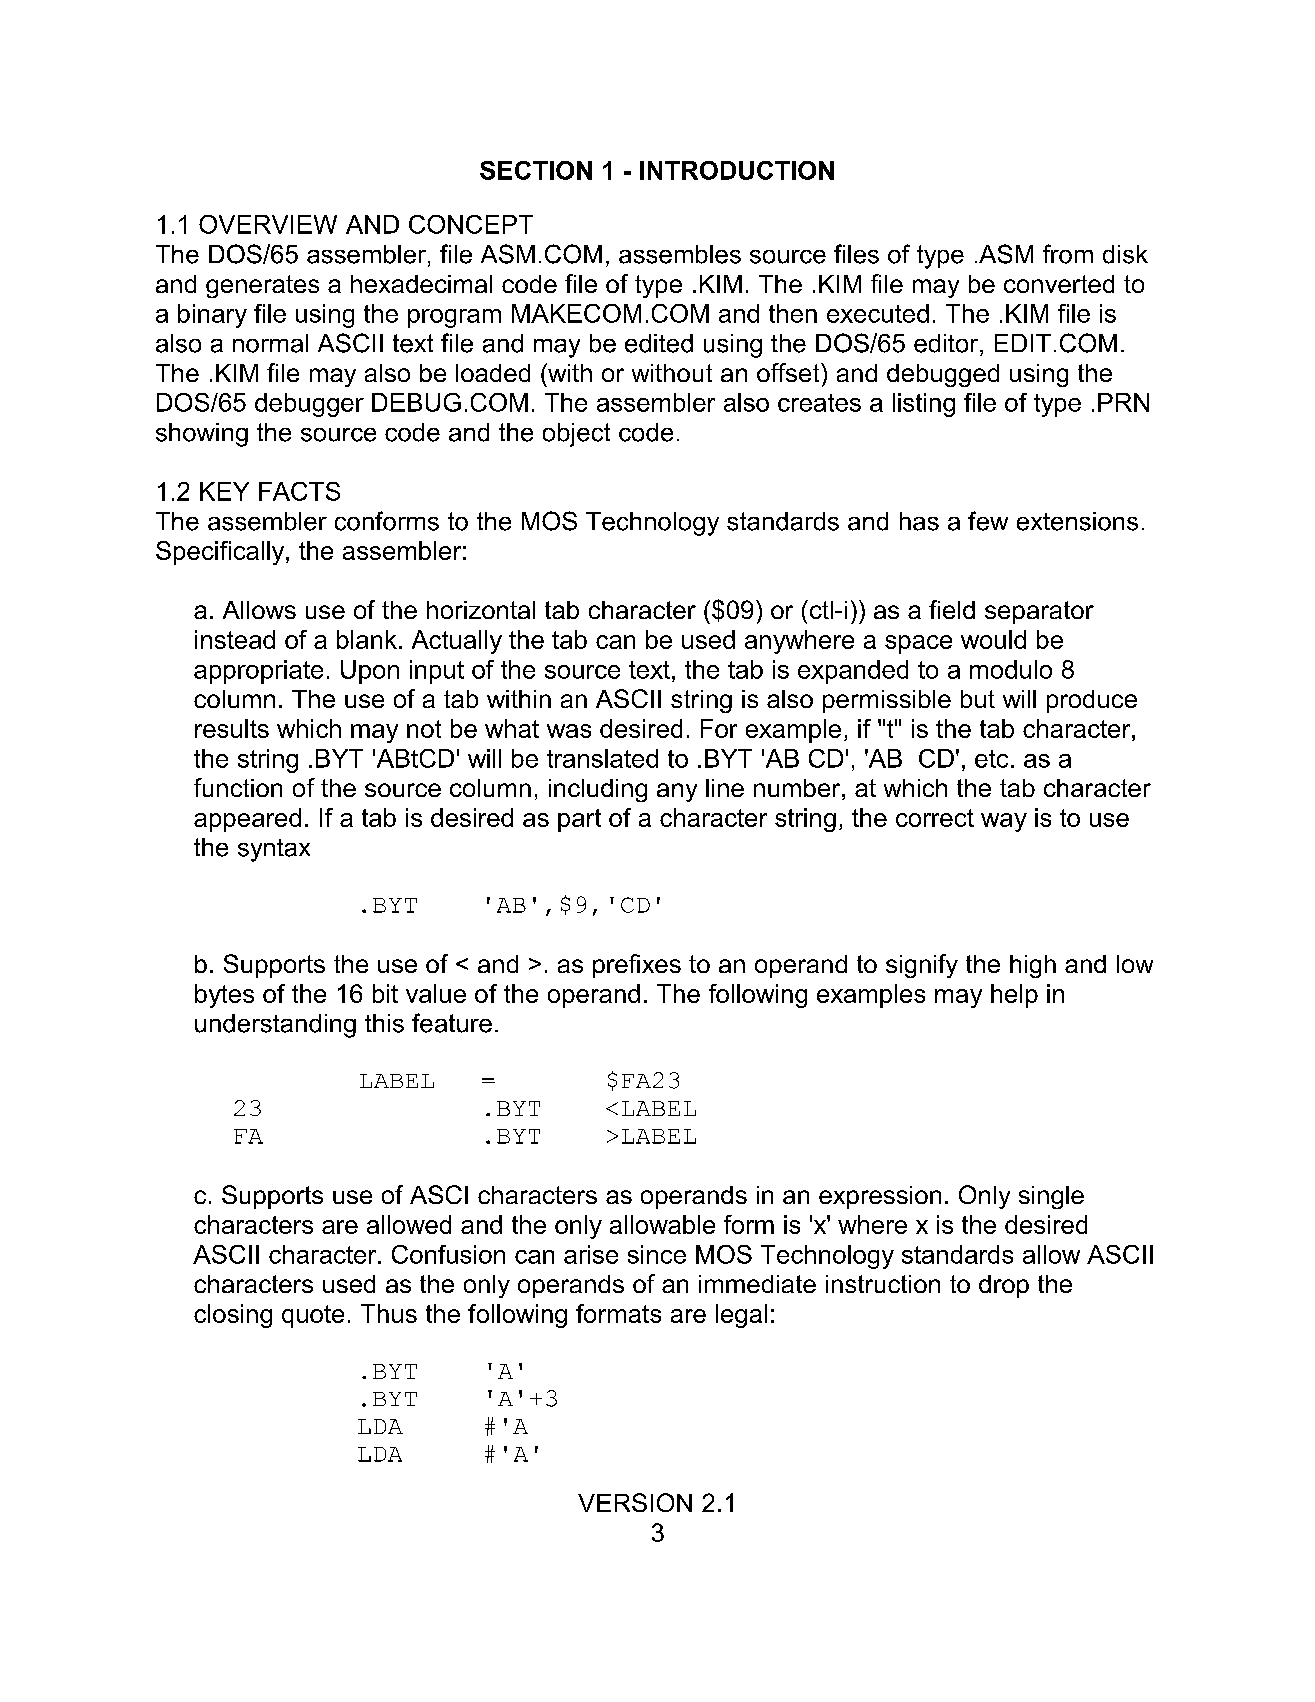 Image resolution: width=1315 pixels, height=1702 pixels. What do you see at coordinates (576, 435) in the document?
I see `object` at bounding box center [576, 435].
